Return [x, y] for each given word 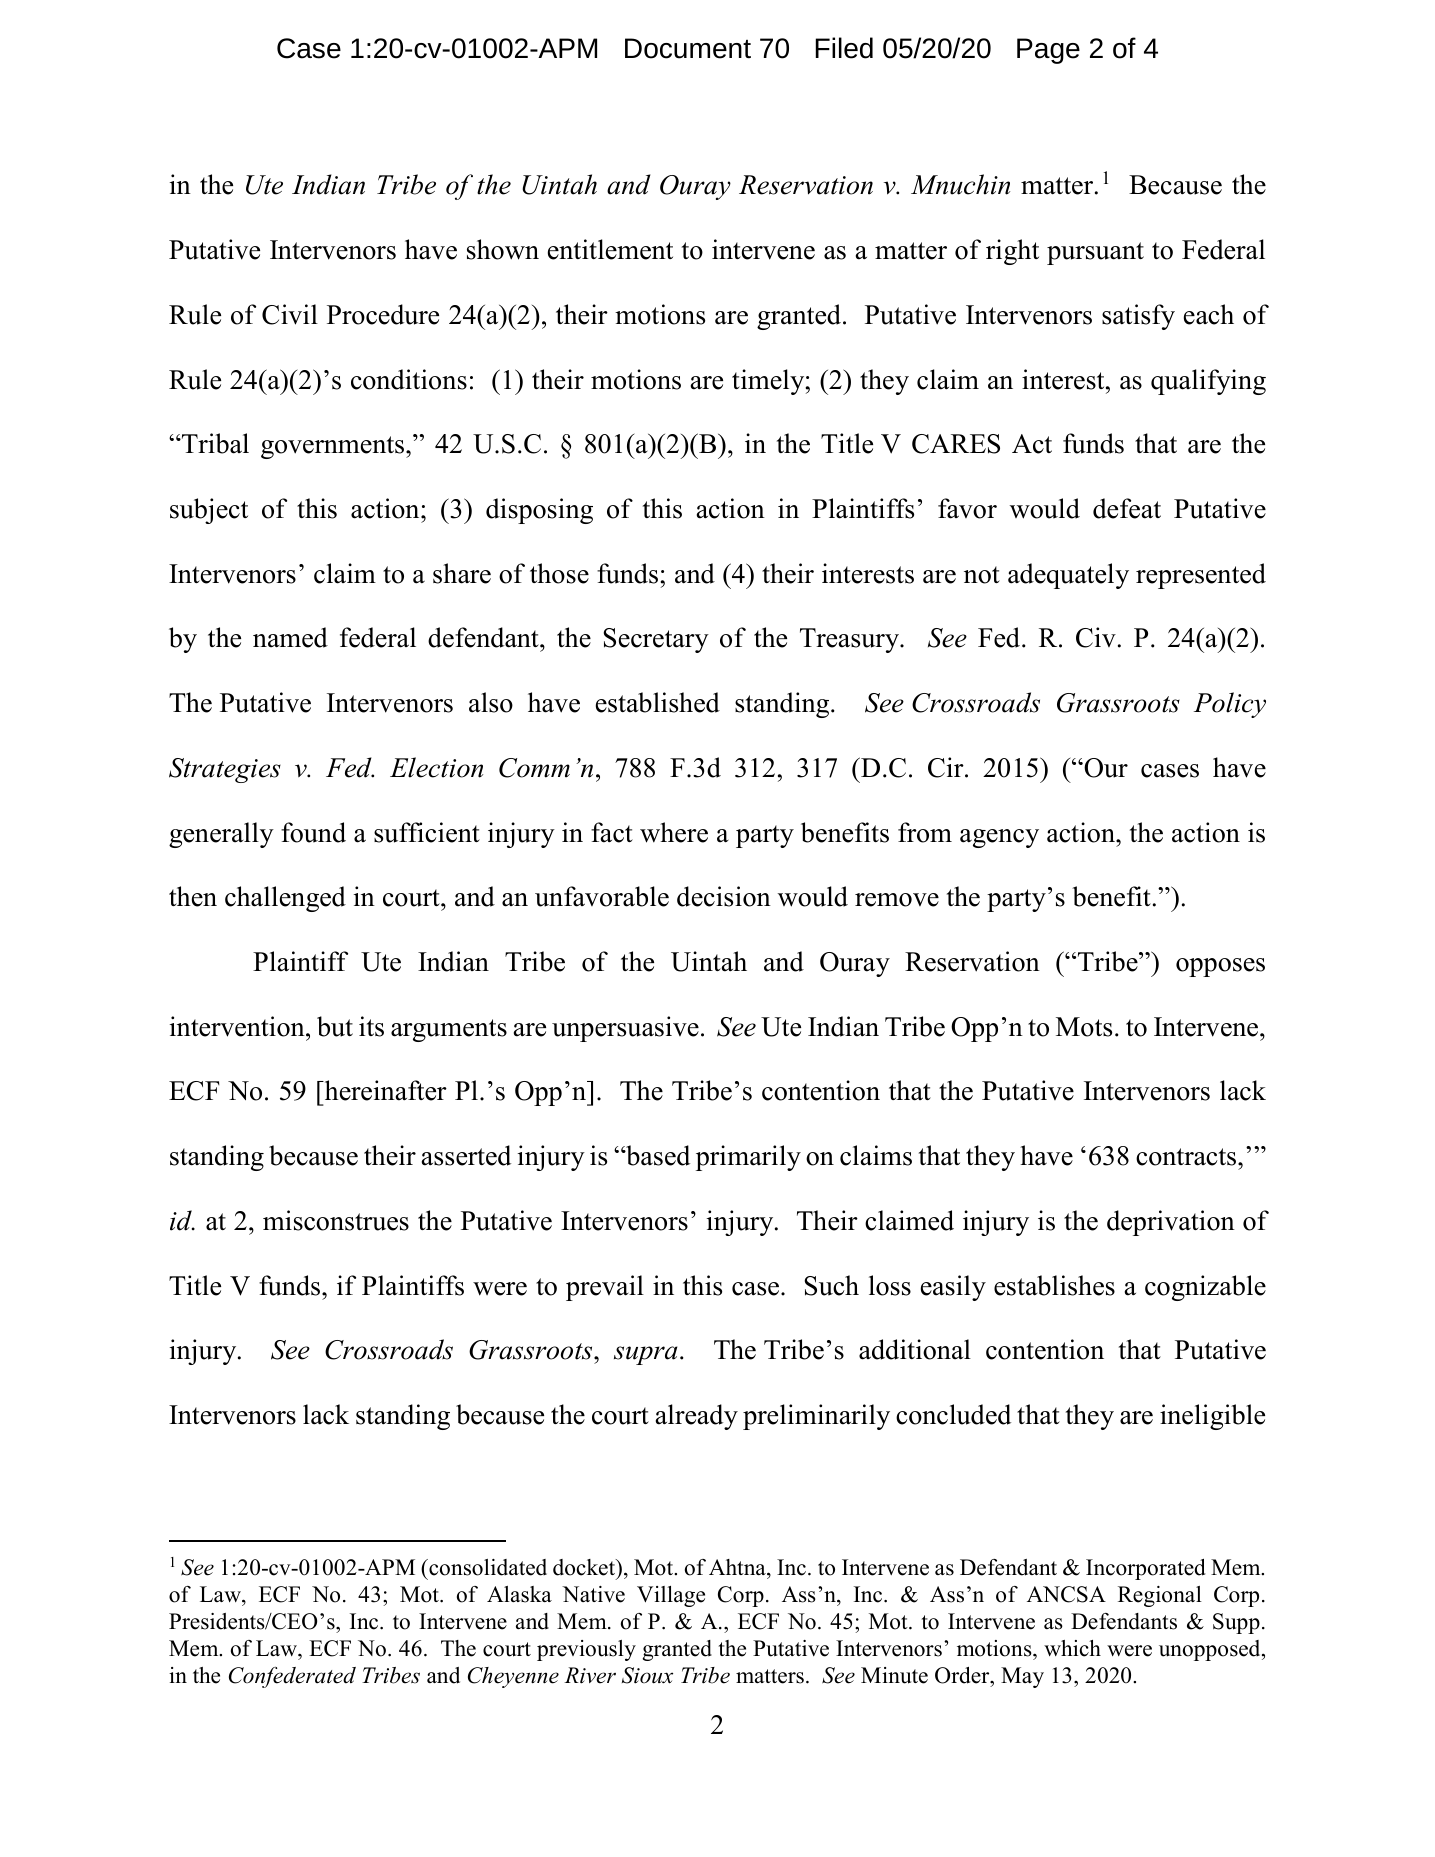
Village [671, 1596]
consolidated [487, 1567]
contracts [1187, 1157]
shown [503, 249]
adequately [1068, 576]
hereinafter [384, 1090]
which [1072, 1648]
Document [688, 48]
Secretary [656, 640]
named [290, 637]
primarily [748, 1158]
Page [1048, 51]
